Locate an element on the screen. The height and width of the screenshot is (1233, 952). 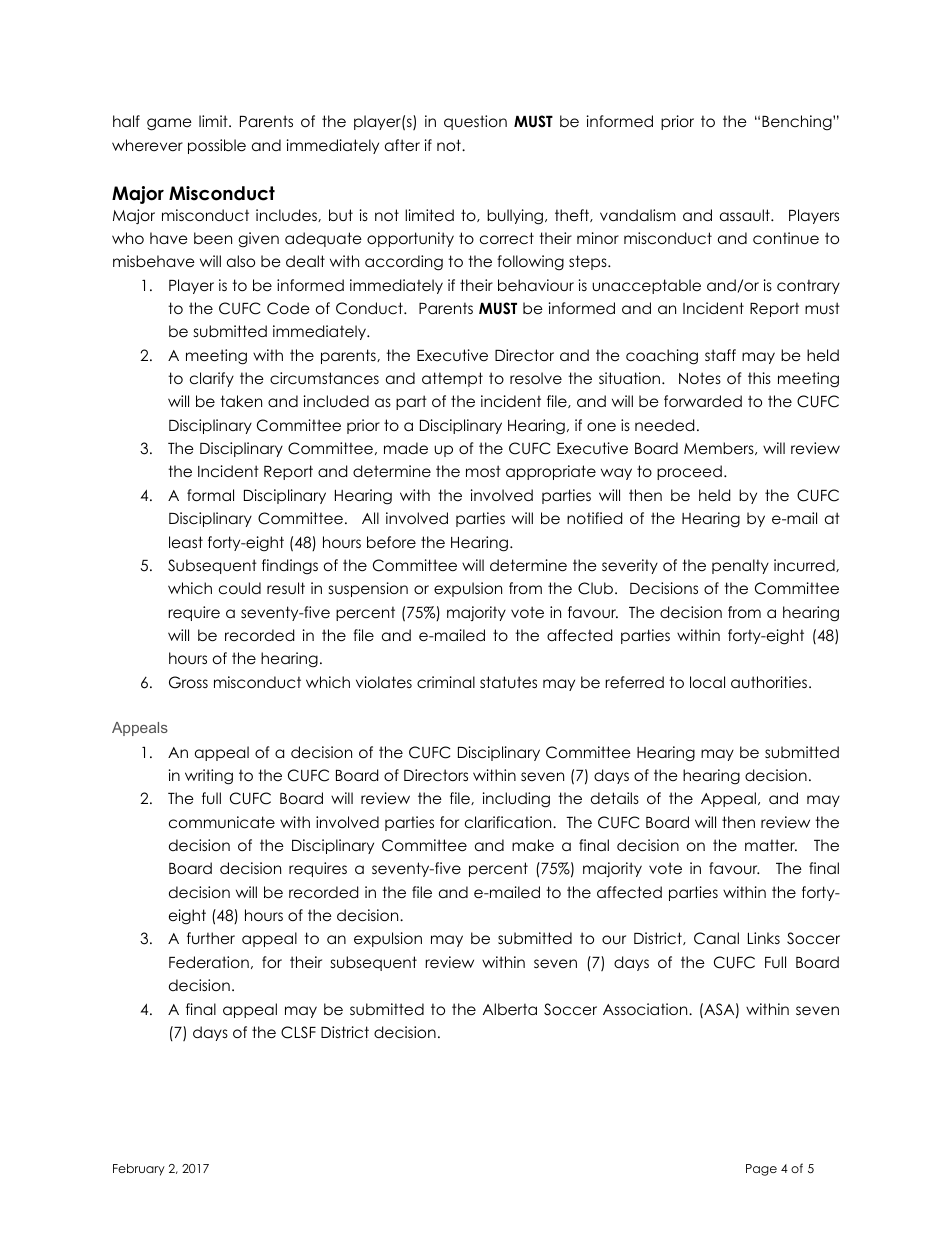
Canal is located at coordinates (716, 938).
